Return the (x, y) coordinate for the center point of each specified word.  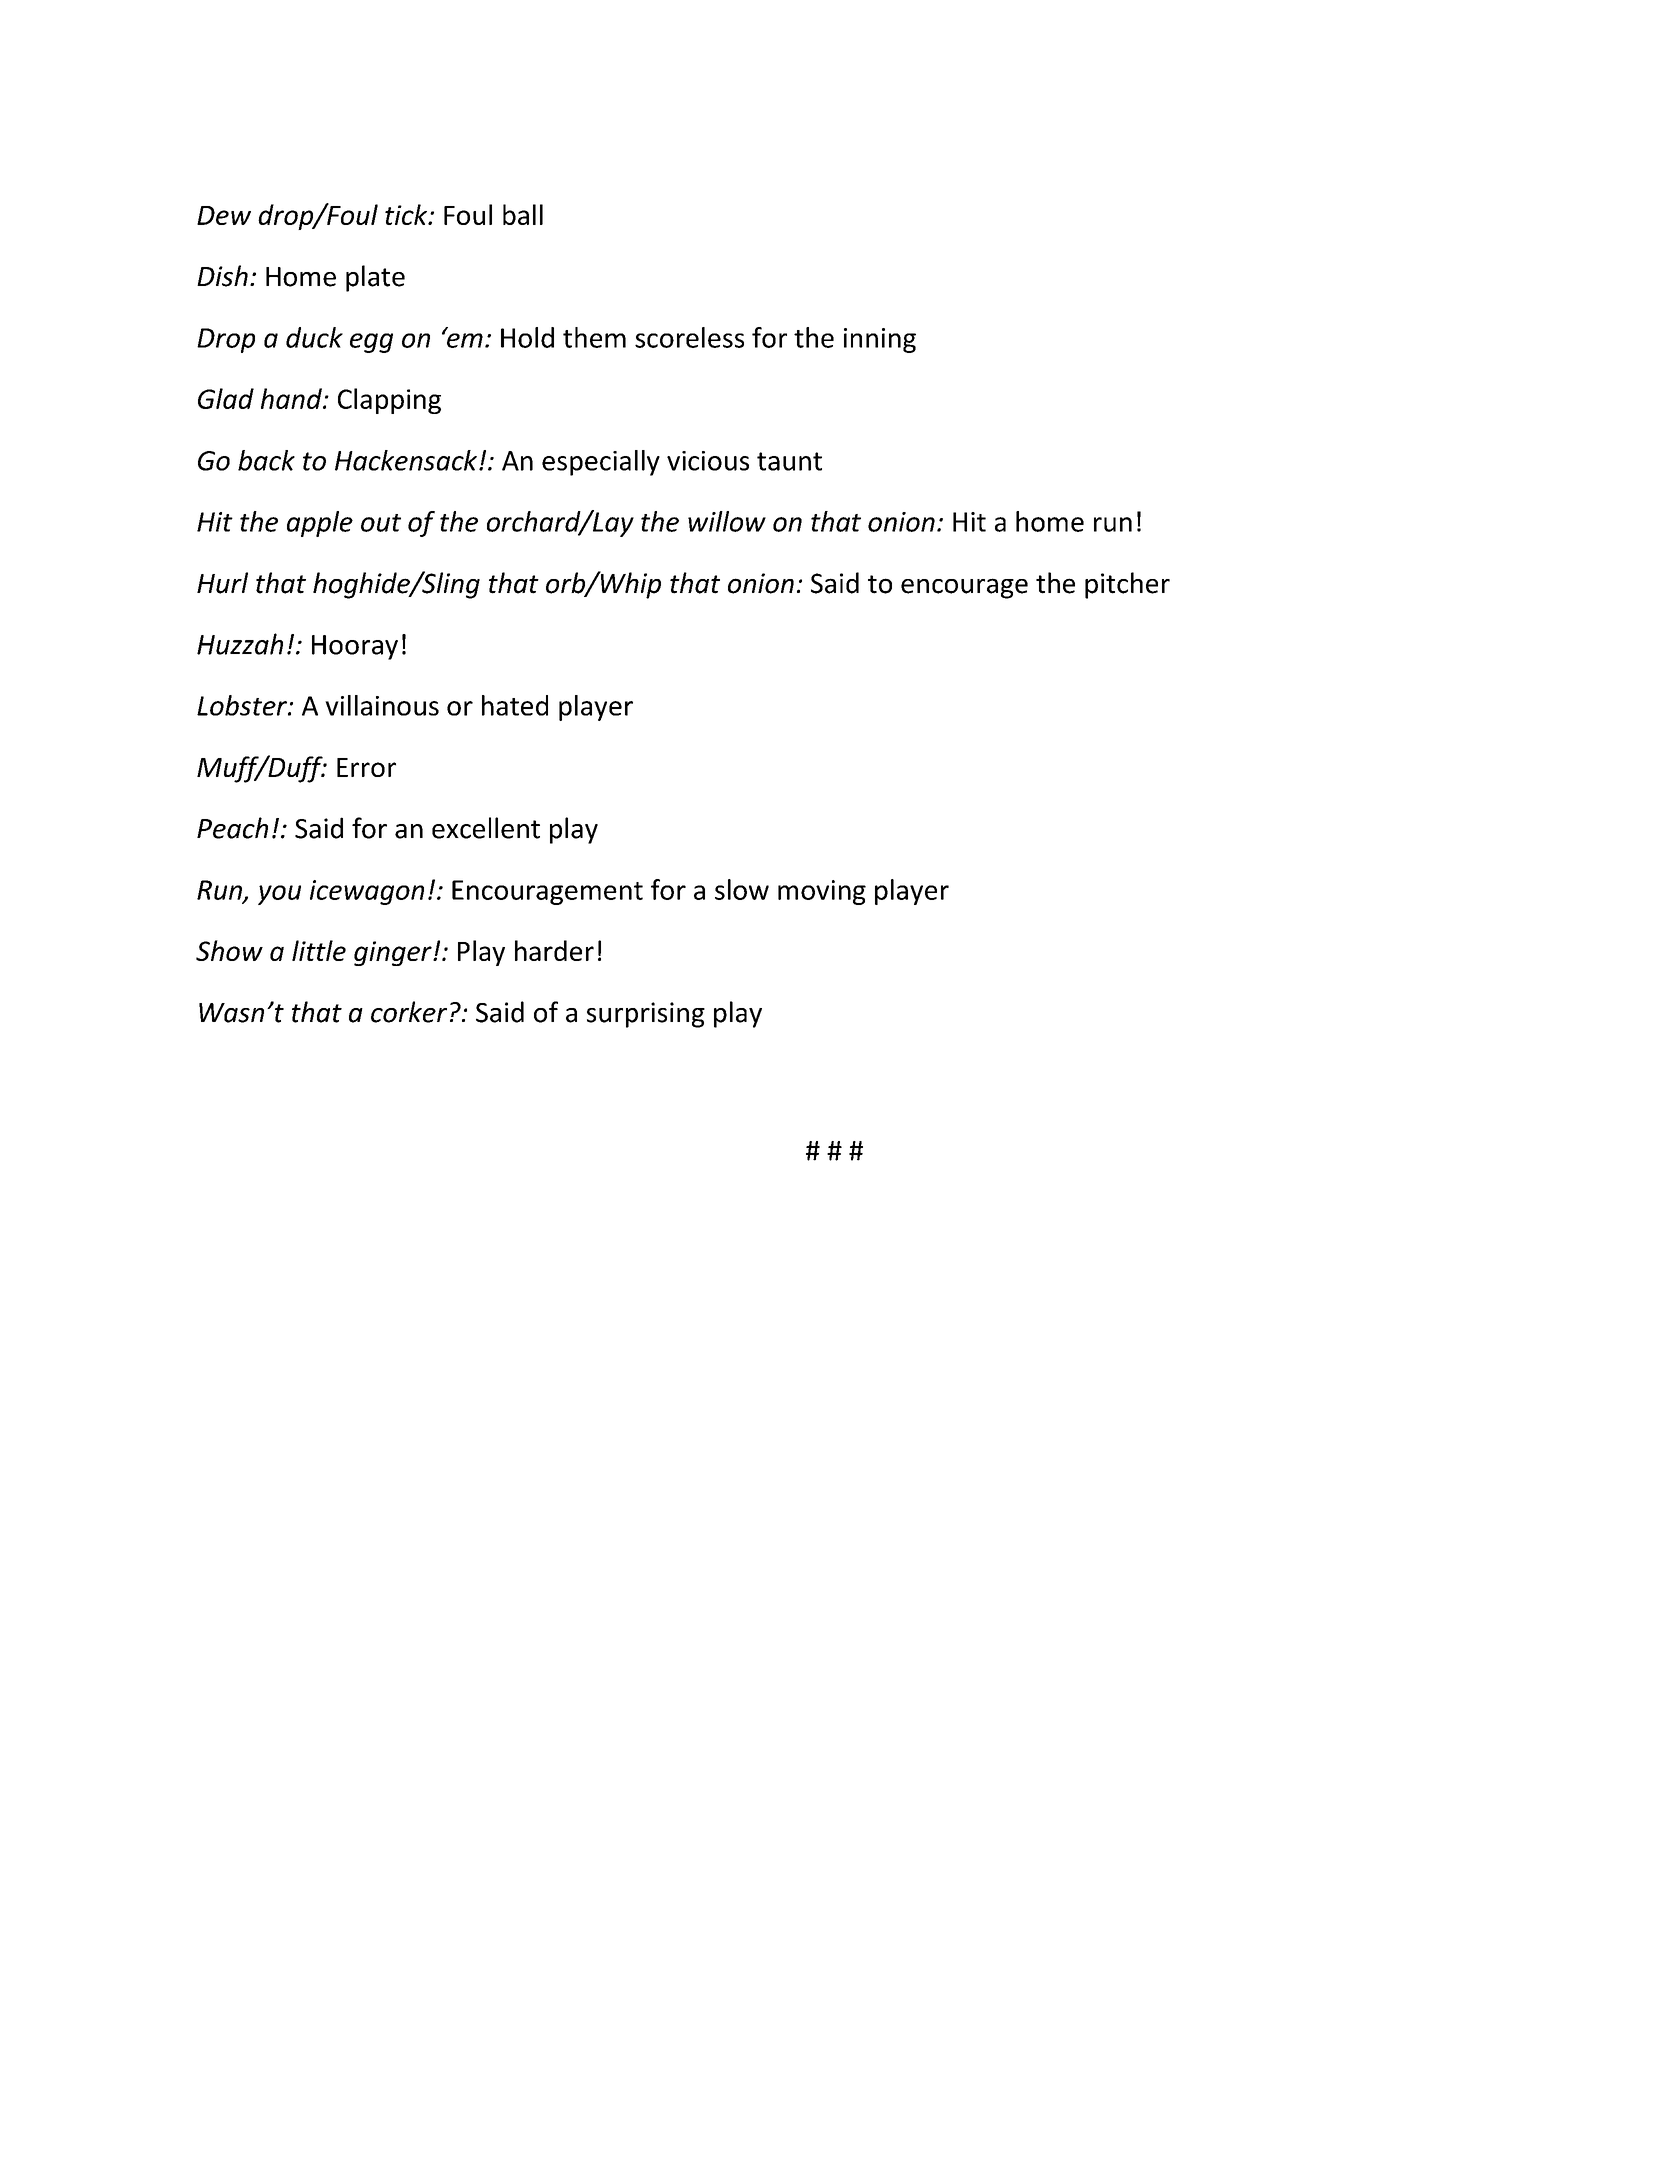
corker (409, 1012)
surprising (646, 1015)
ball (523, 214)
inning (880, 340)
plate (375, 278)
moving (822, 892)
